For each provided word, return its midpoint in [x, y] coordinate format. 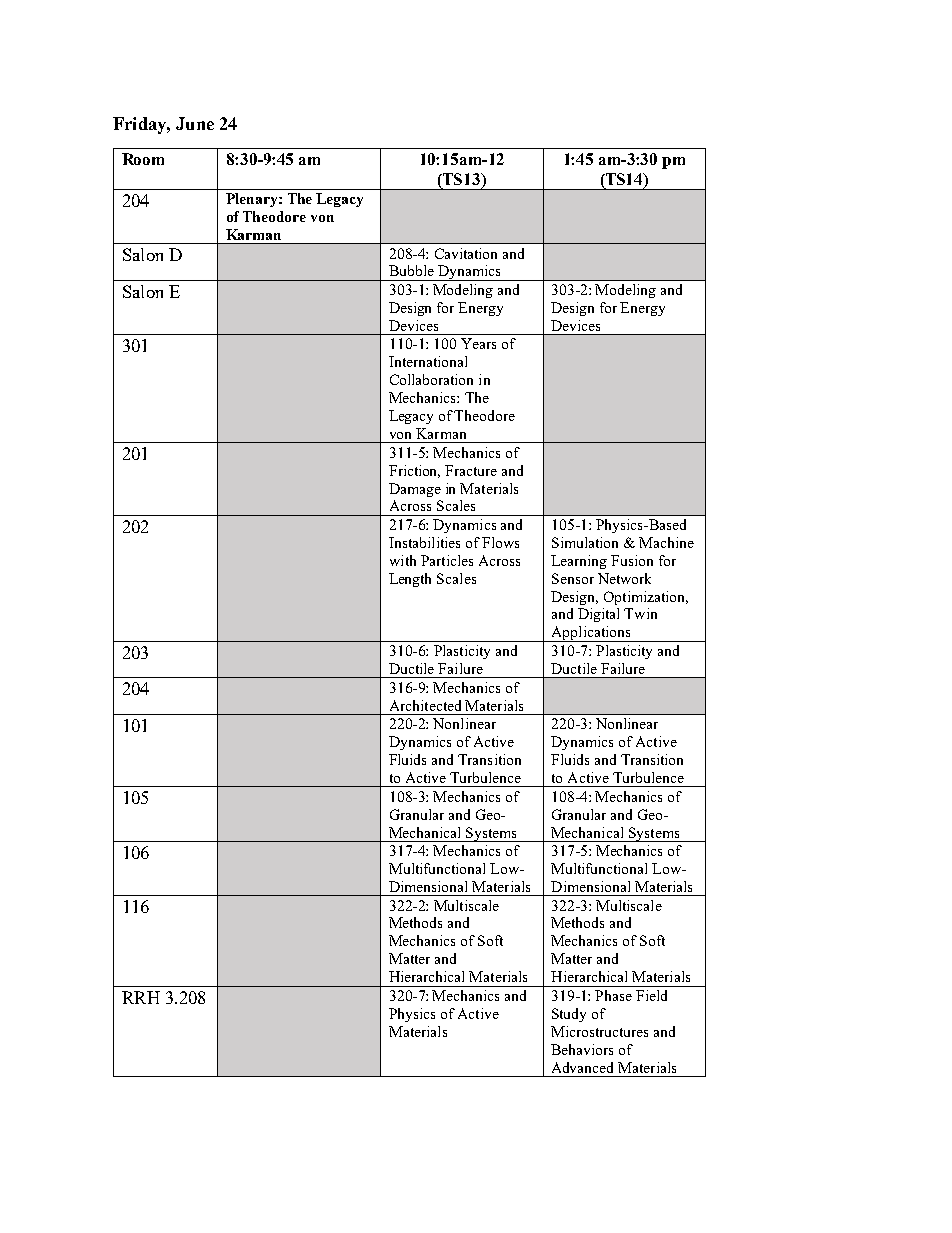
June [195, 123]
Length [410, 580]
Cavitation [466, 253]
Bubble [411, 270]
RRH [141, 997]
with [403, 560]
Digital [598, 615]
